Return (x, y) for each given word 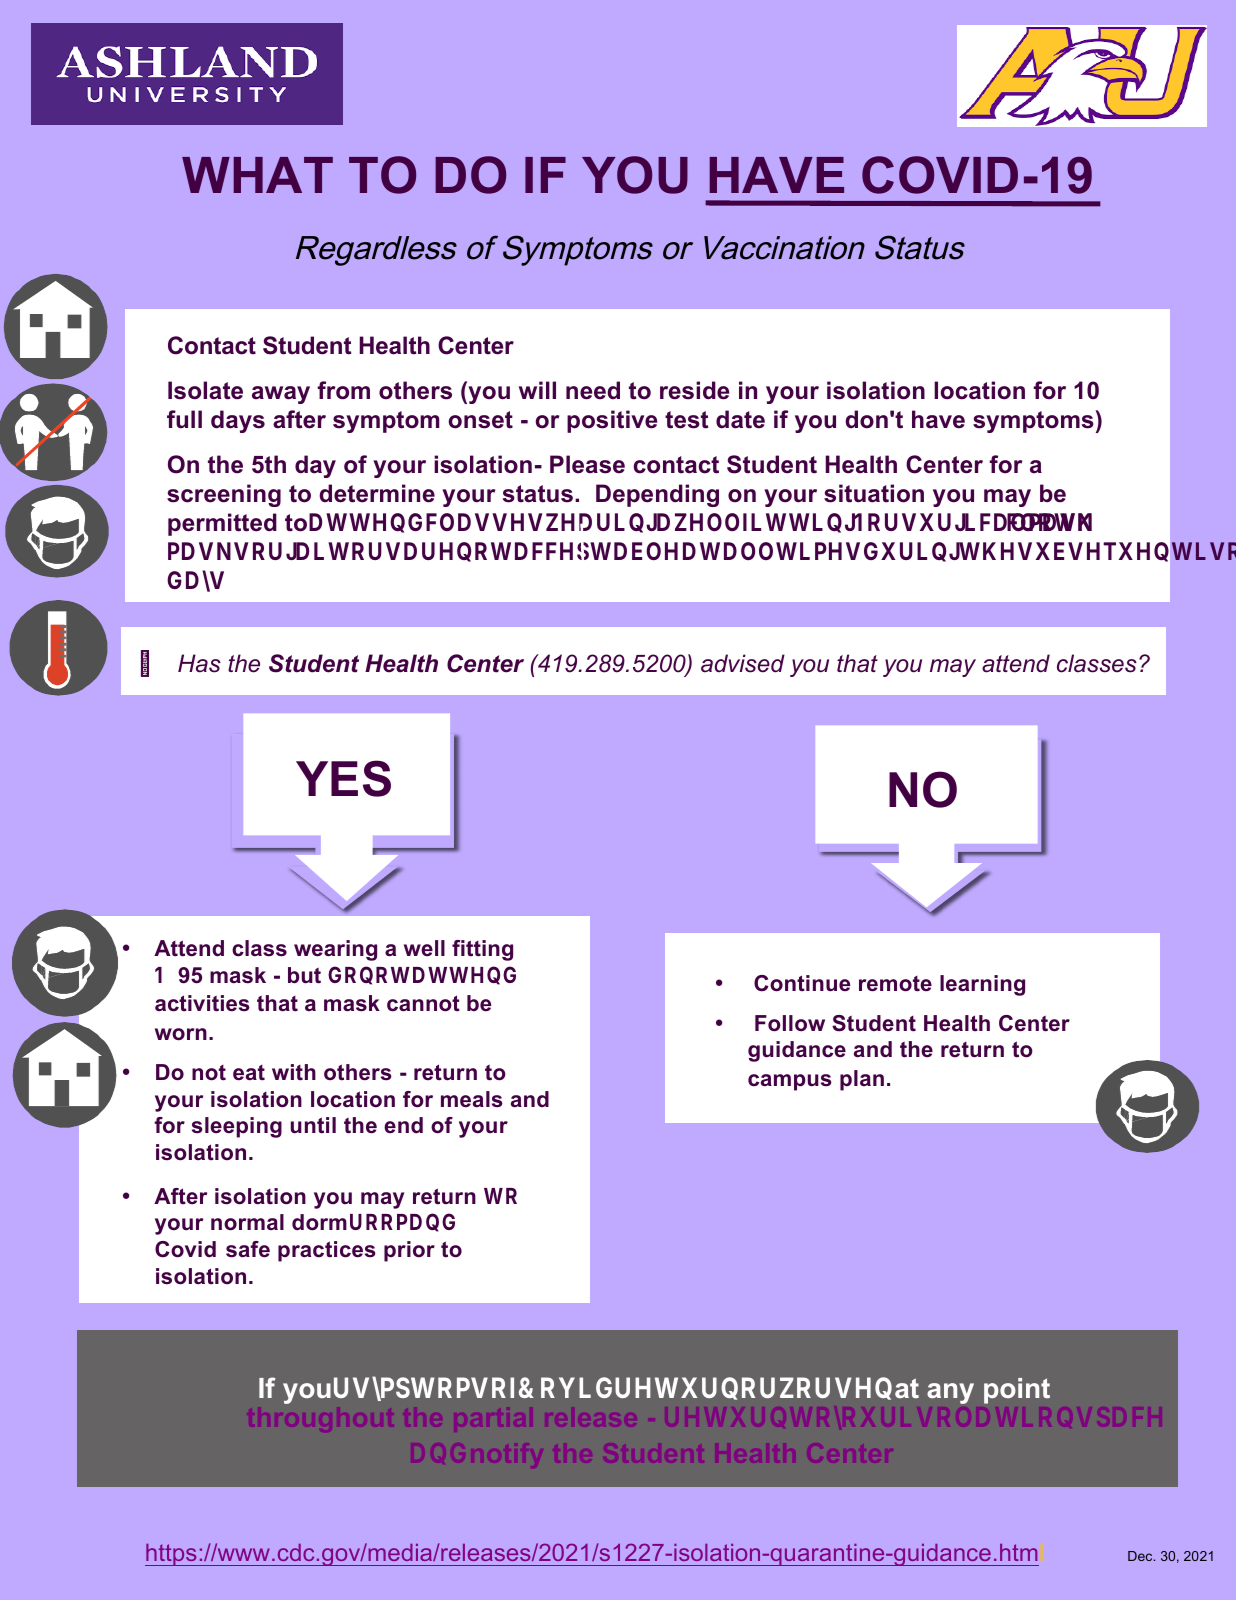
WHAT (257, 175)
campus (790, 1082)
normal (247, 1222)
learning (982, 985)
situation (874, 493)
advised (743, 663)
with (294, 1072)
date (740, 419)
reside (694, 390)
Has (199, 663)
